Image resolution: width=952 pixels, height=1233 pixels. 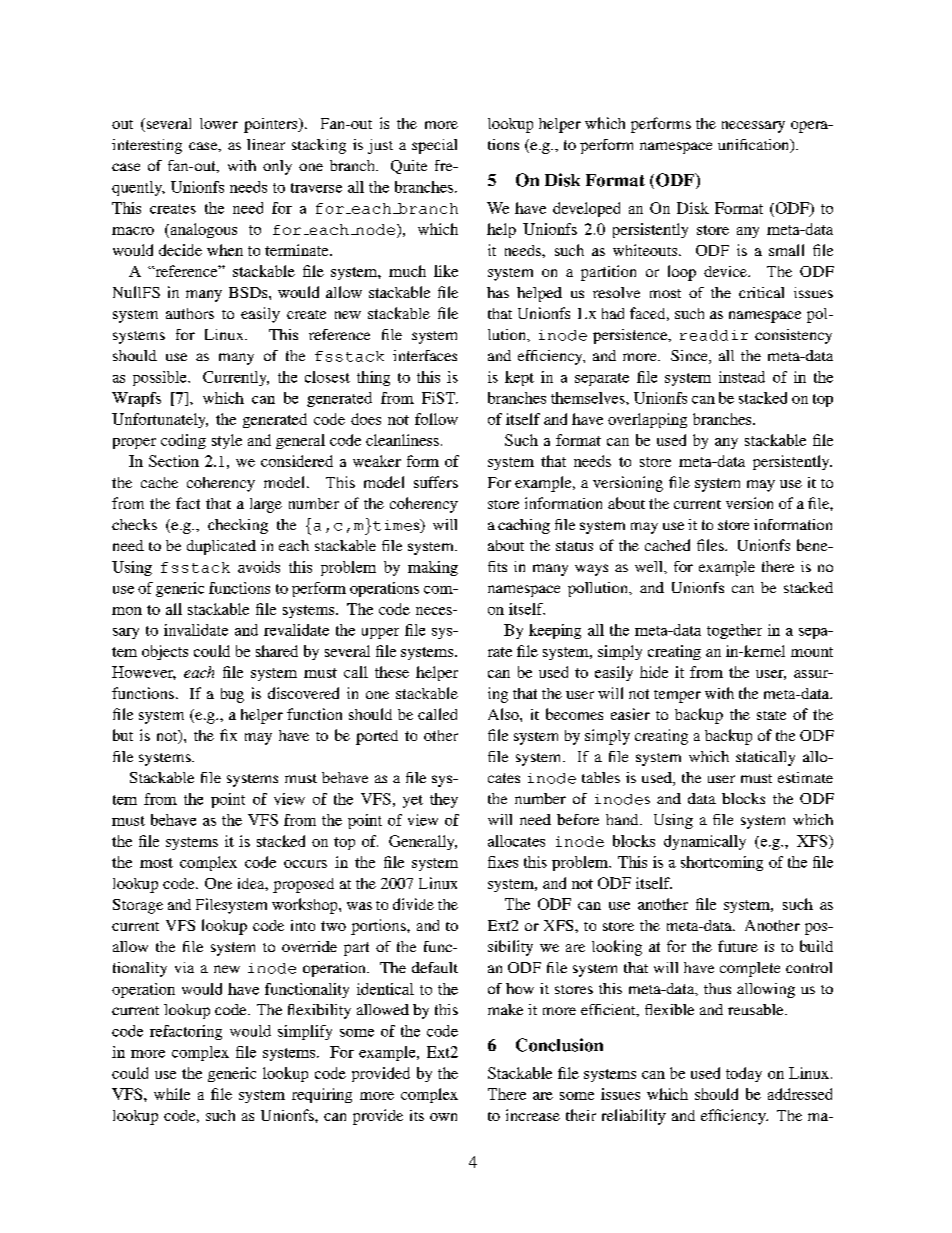 I want to click on while, so click(x=172, y=1094).
